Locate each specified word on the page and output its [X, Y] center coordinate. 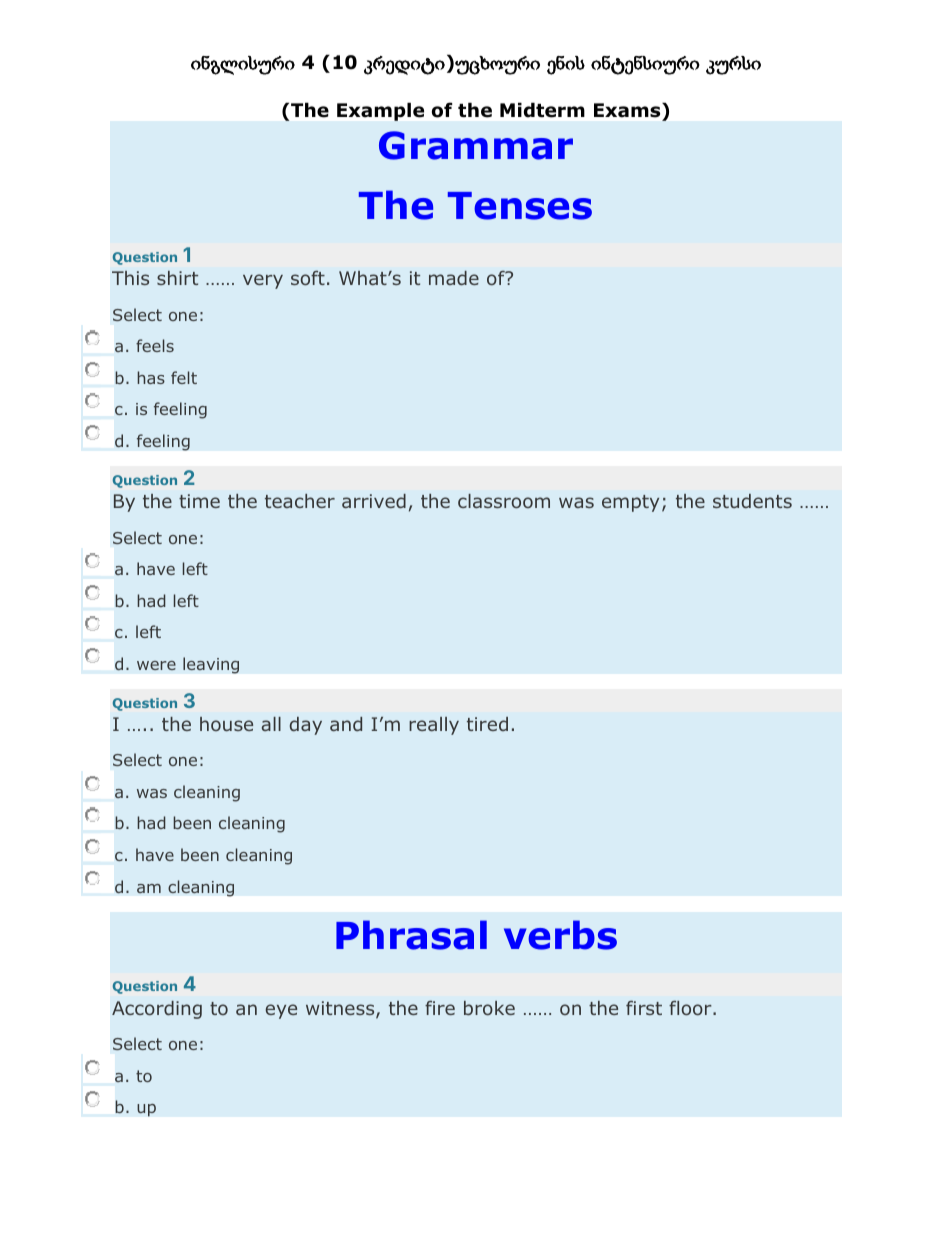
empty [630, 503]
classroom [504, 501]
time [199, 501]
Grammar [476, 145]
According [157, 1010]
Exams [628, 110]
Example [380, 112]
